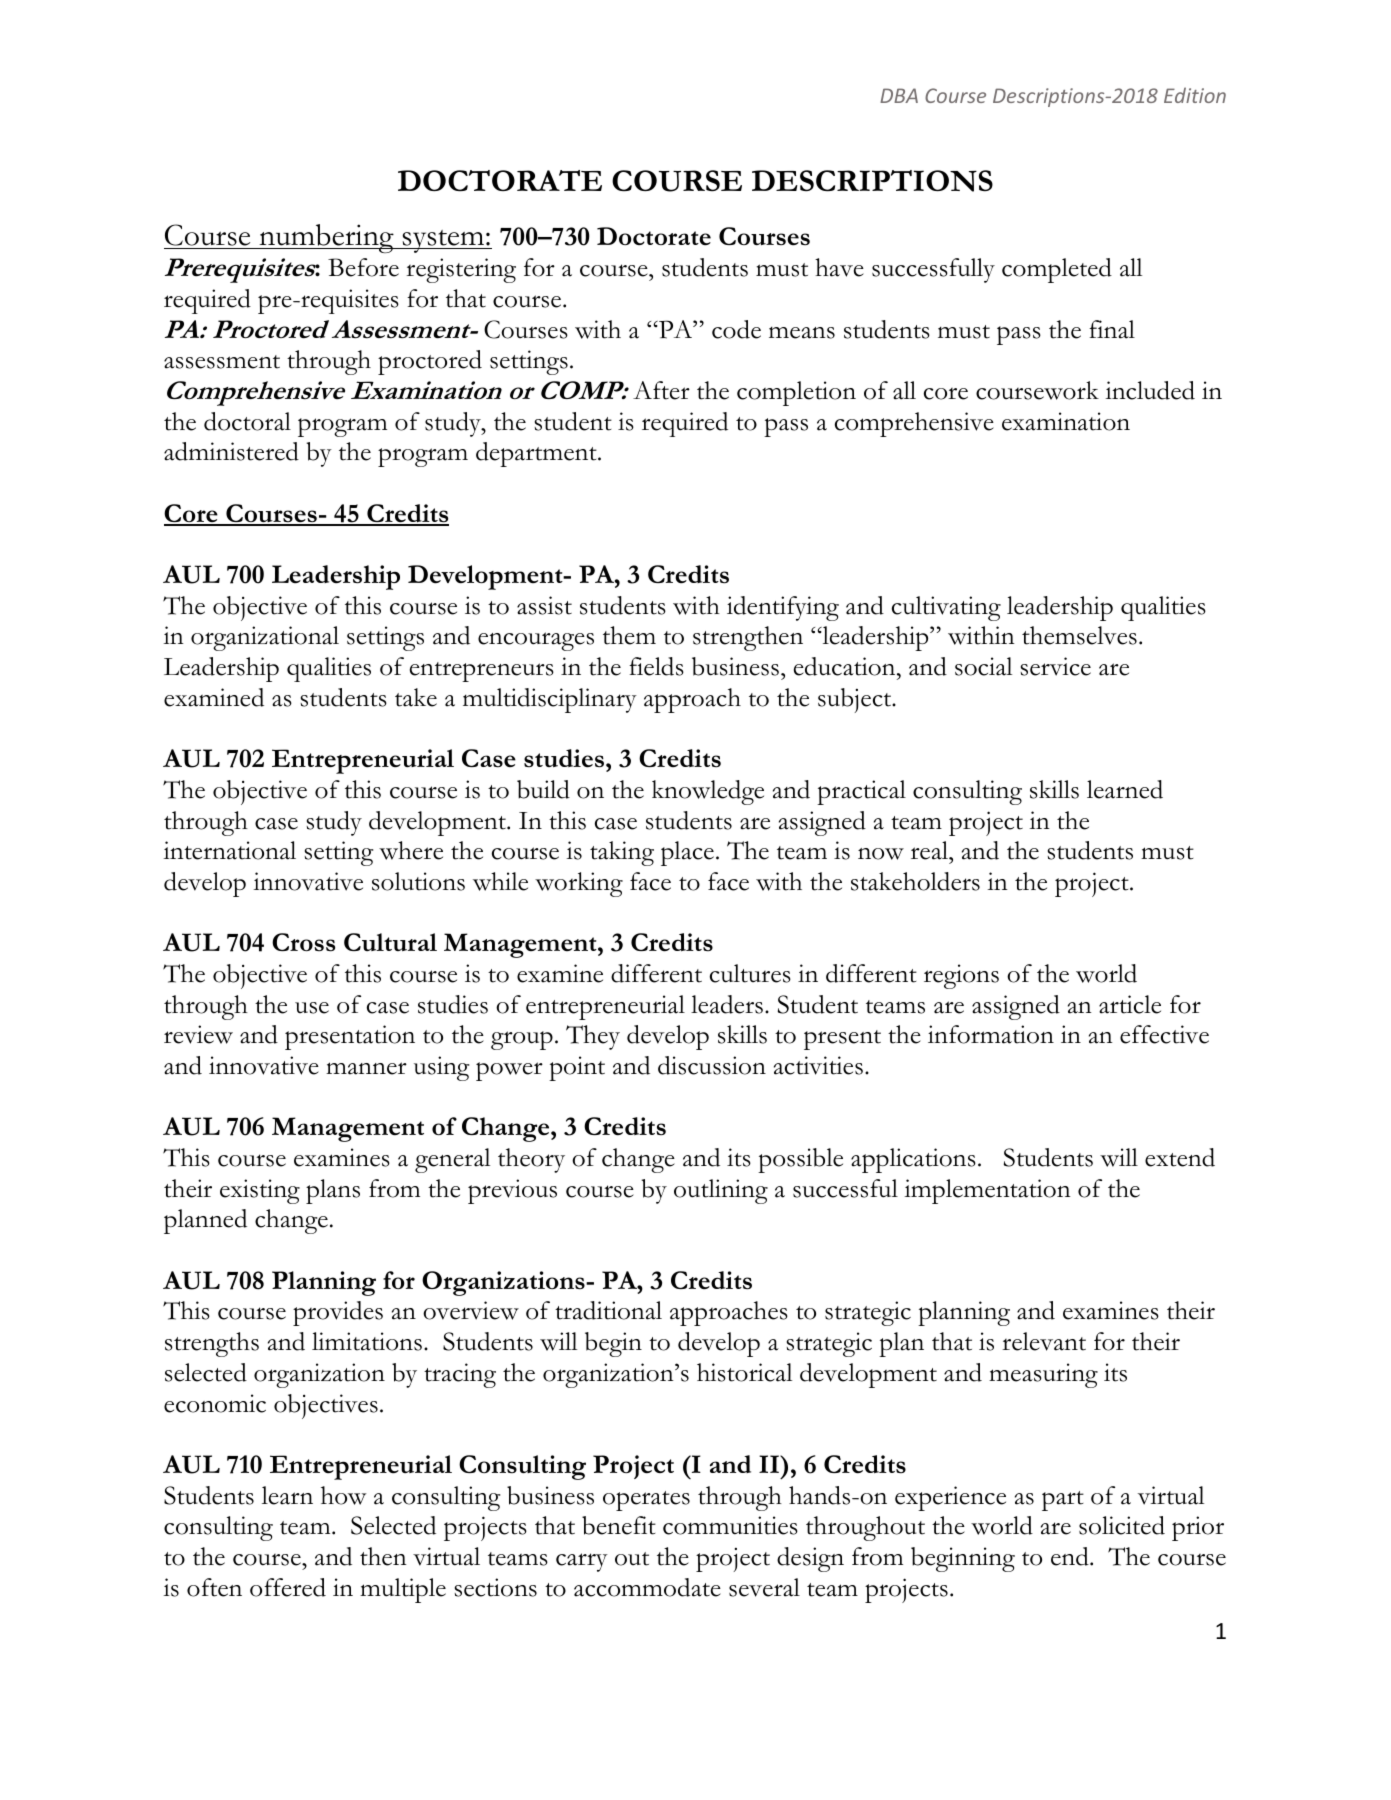 The height and width of the image is (1800, 1391). I want to click on After, so click(661, 390).
